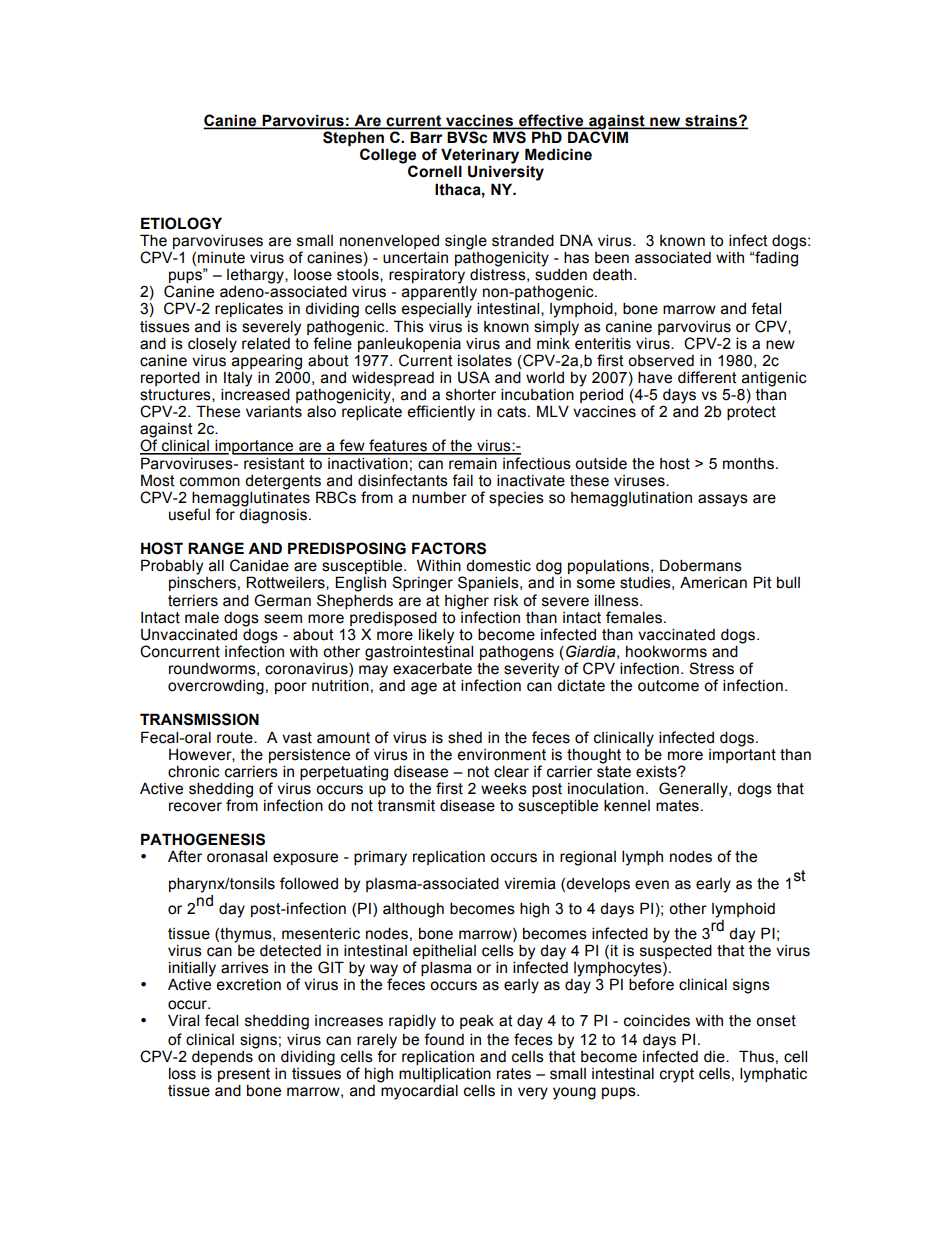 Image resolution: width=952 pixels, height=1233 pixels. I want to click on risk, so click(506, 600).
